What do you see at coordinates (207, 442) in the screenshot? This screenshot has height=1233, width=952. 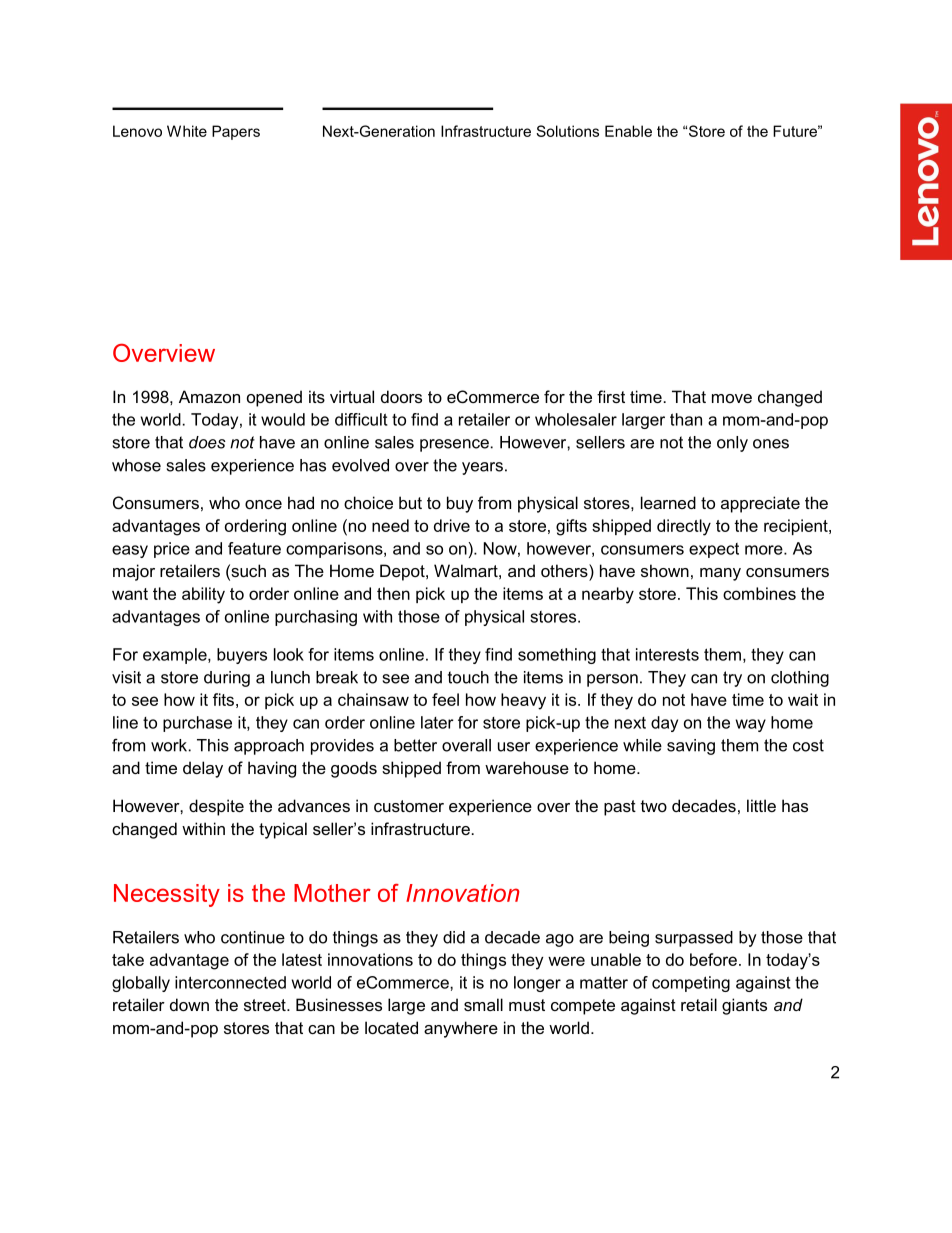 I see `does` at bounding box center [207, 442].
